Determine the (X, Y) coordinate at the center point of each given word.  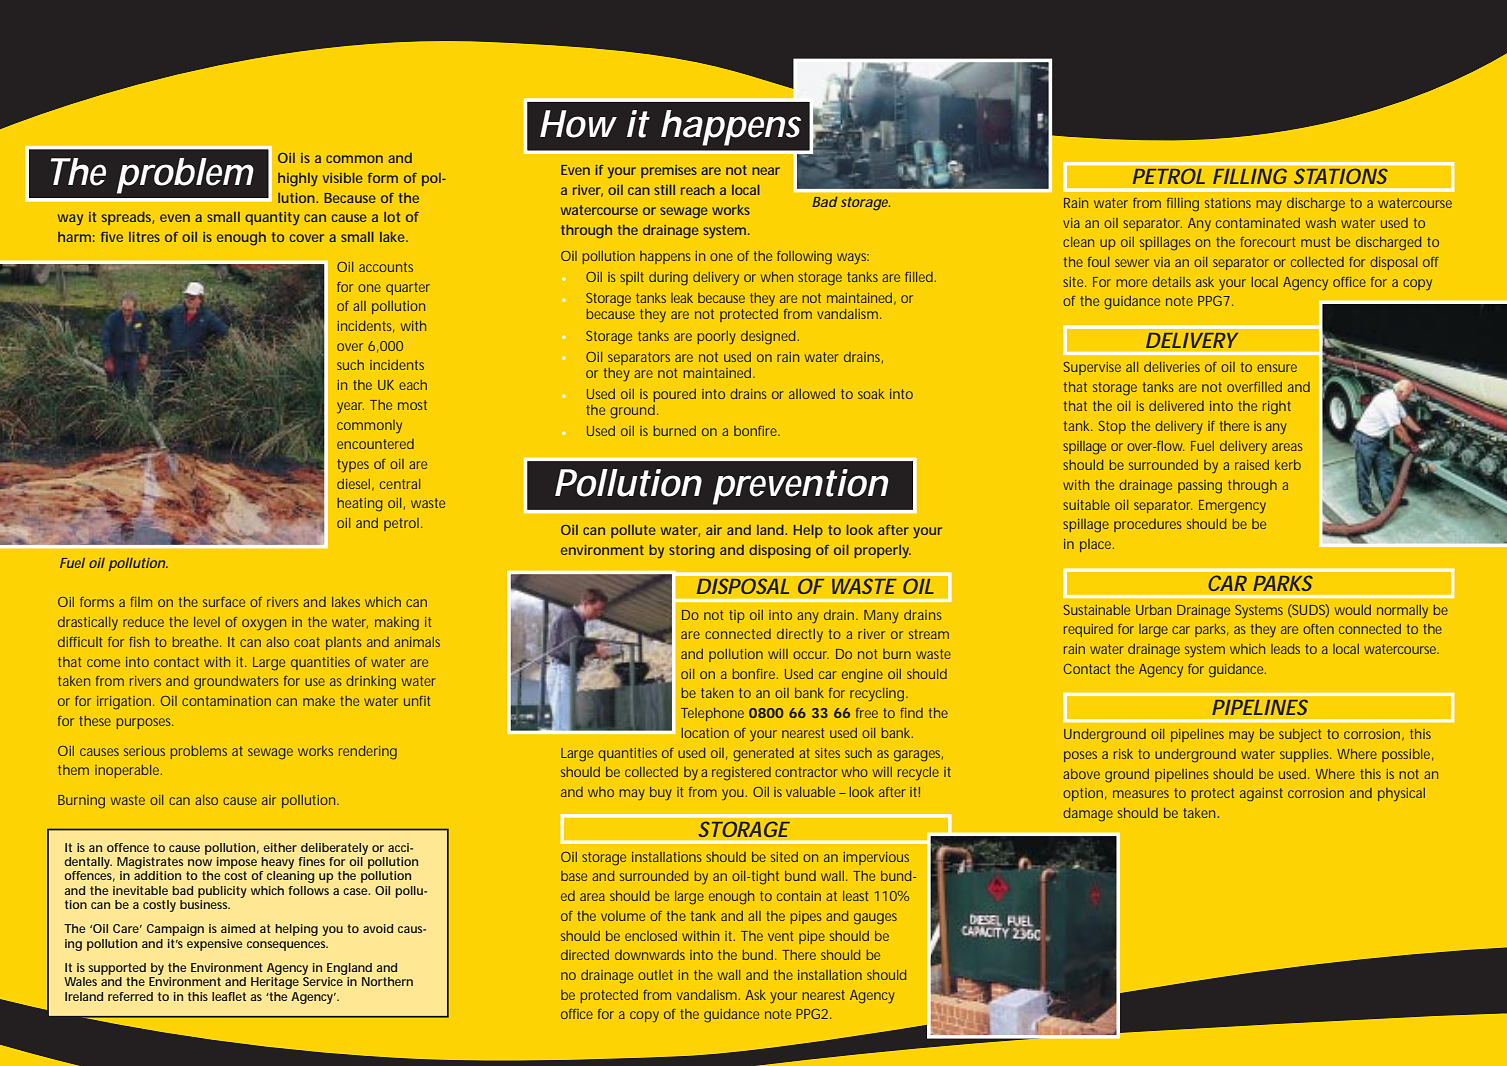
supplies (1305, 755)
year (350, 407)
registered (741, 773)
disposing (780, 551)
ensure (1277, 368)
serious (144, 751)
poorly (716, 337)
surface (224, 602)
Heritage (275, 983)
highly (298, 179)
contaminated (1258, 223)
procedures (1147, 525)
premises (669, 171)
